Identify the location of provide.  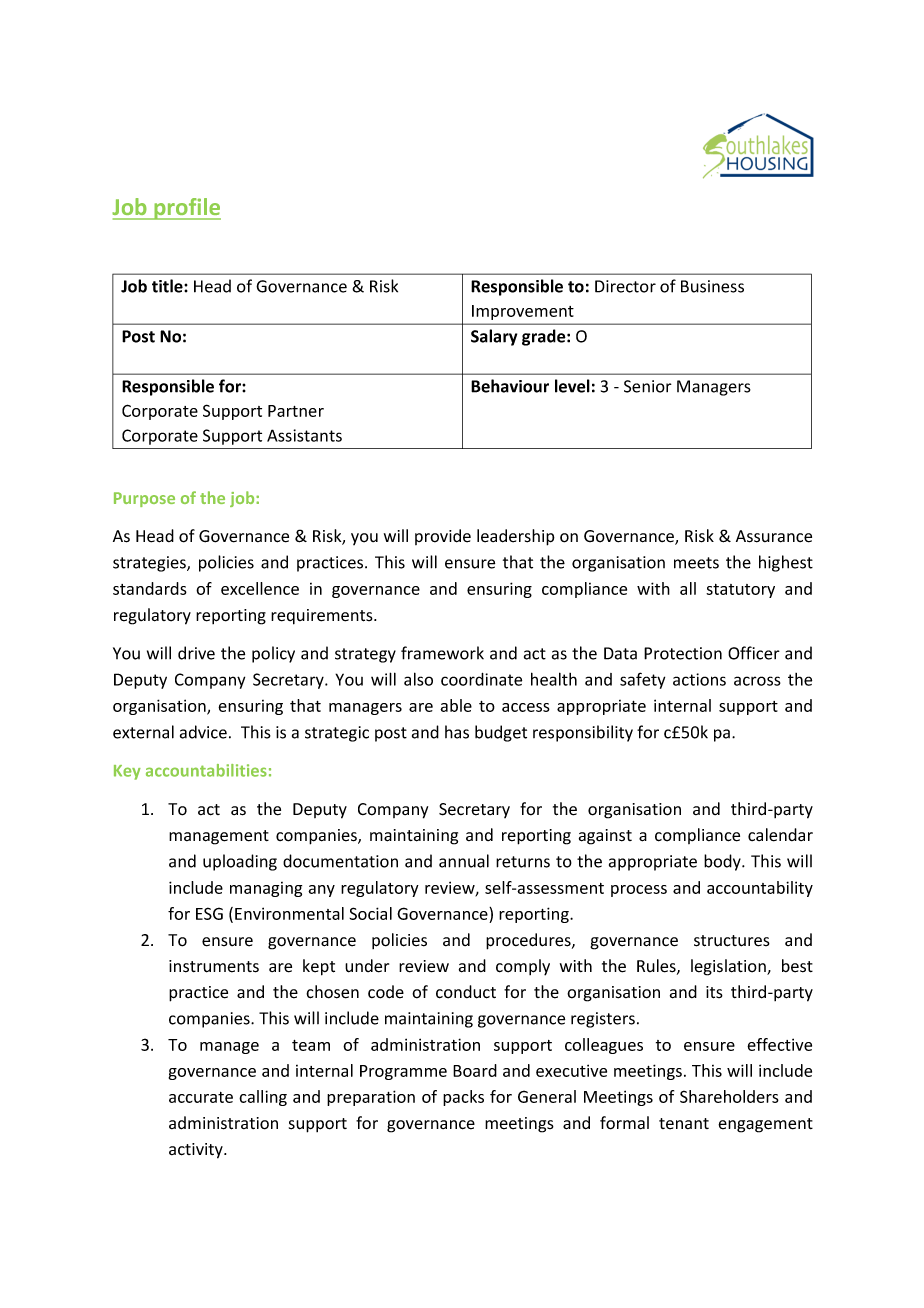
(443, 537).
